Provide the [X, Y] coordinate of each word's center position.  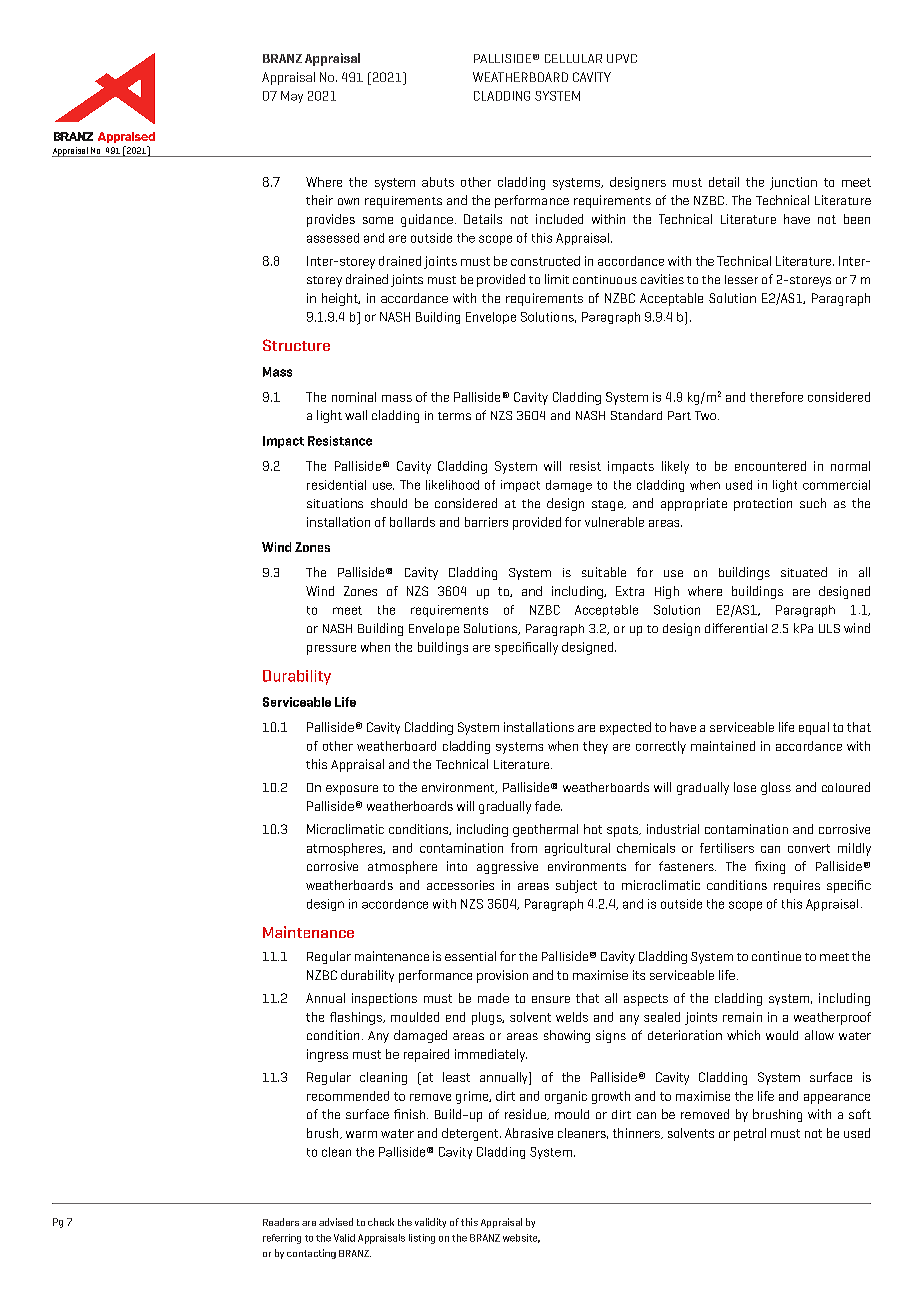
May [292, 97]
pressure [331, 650]
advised [336, 1222]
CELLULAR [573, 58]
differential [736, 628]
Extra [630, 591]
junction [793, 183]
